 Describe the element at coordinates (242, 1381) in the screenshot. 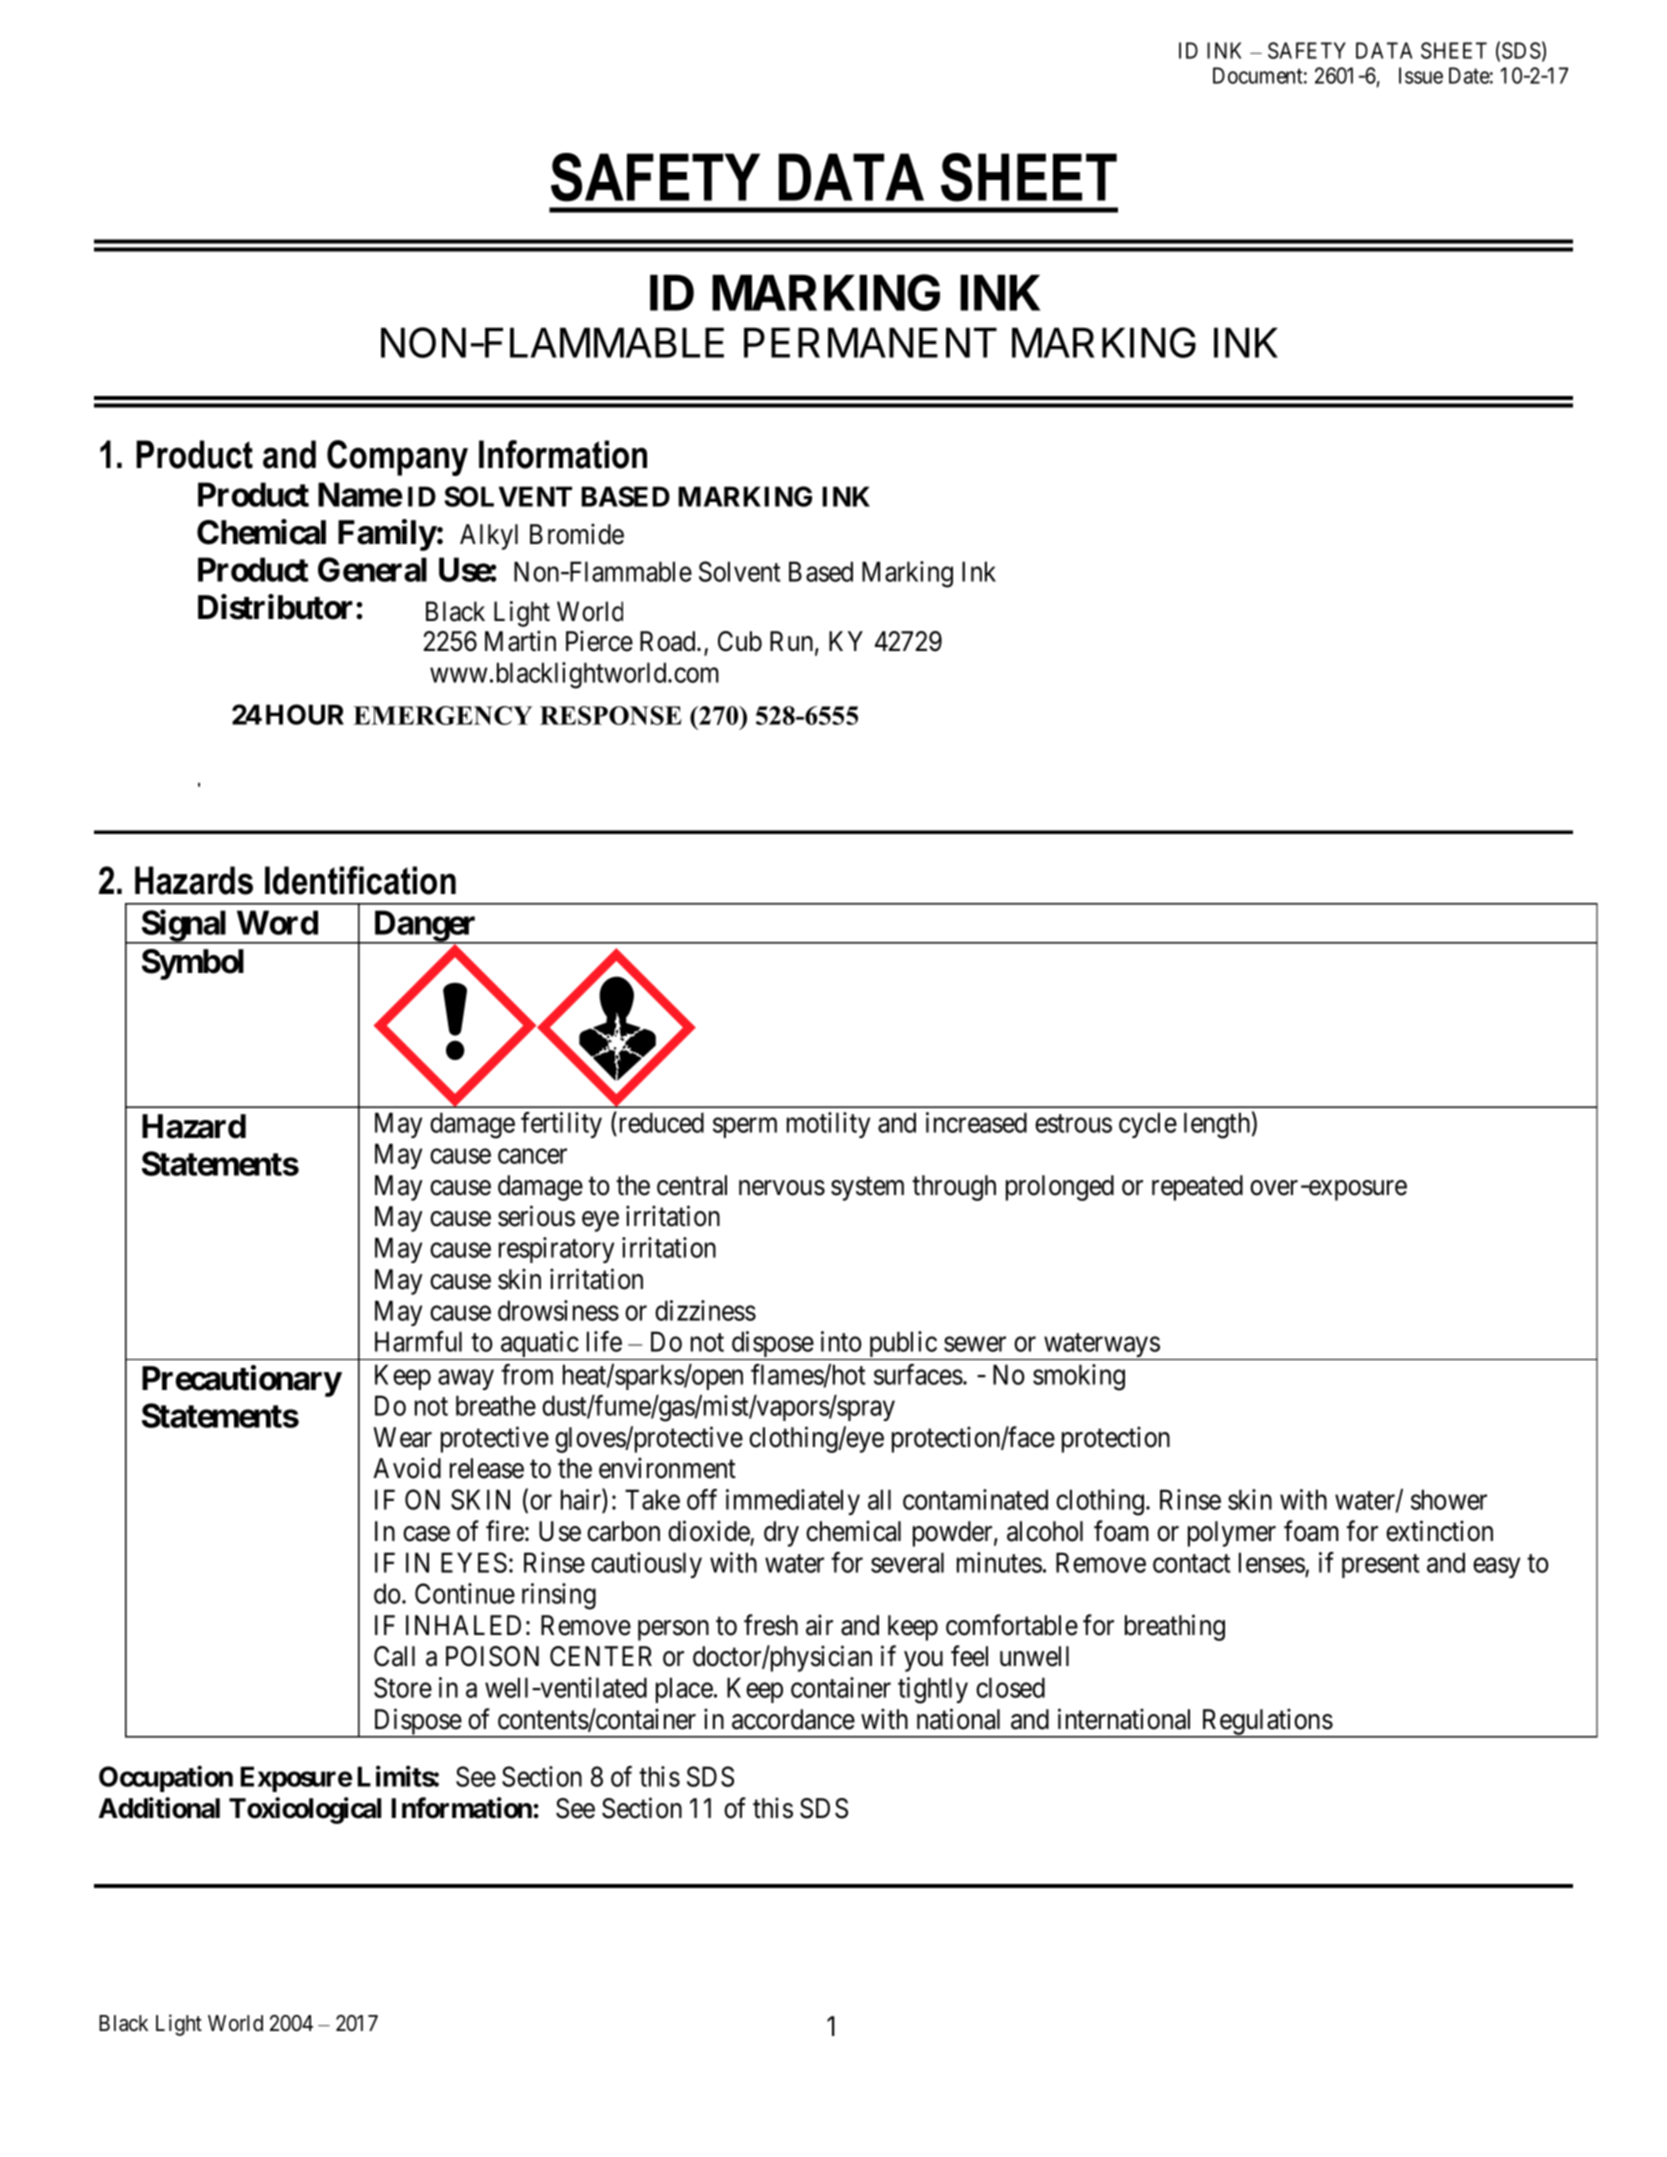

I see `Precautionary` at that location.
